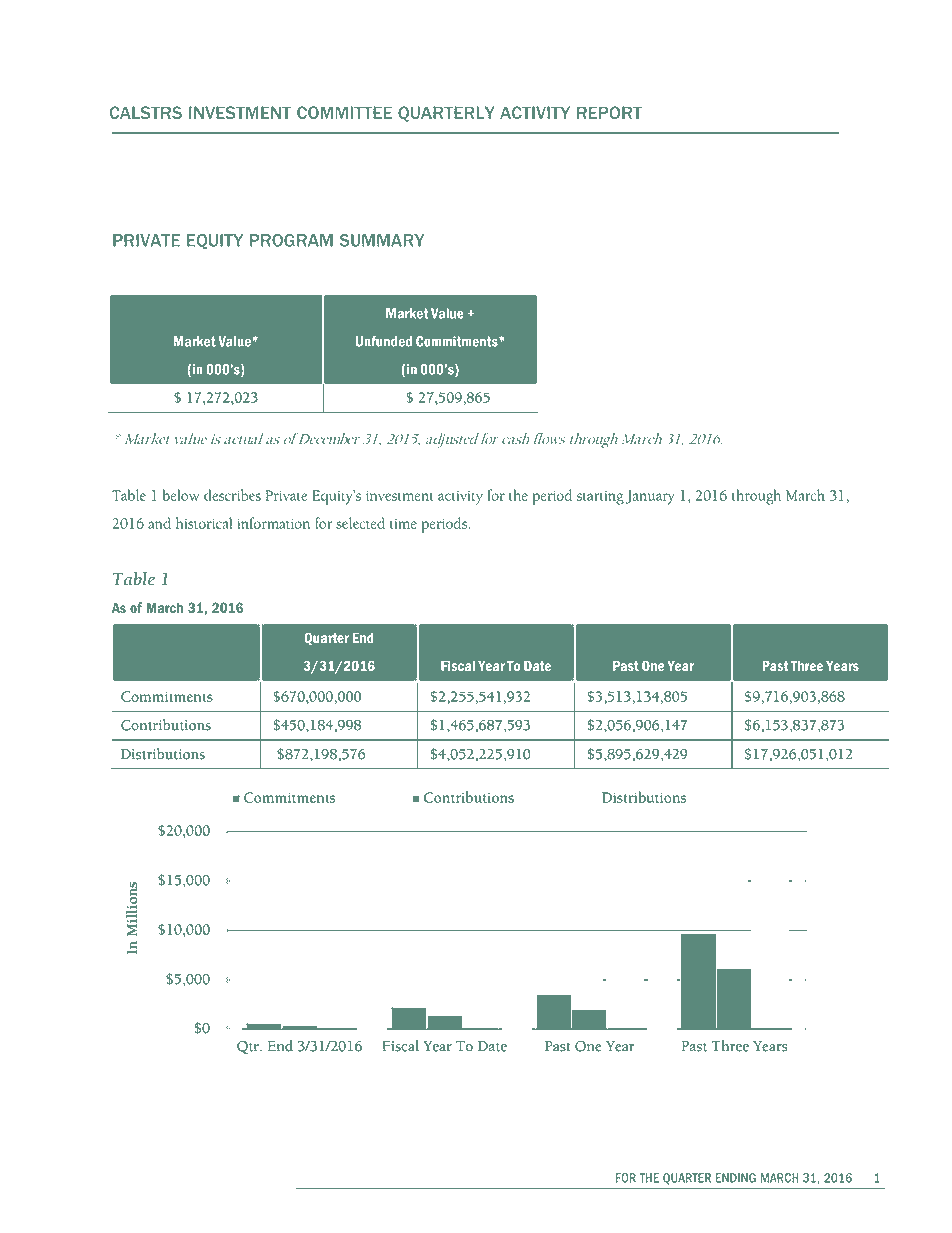 This image has width=952, height=1233. Describe the element at coordinates (344, 112) in the image. I see `COMMITTEE` at that location.
